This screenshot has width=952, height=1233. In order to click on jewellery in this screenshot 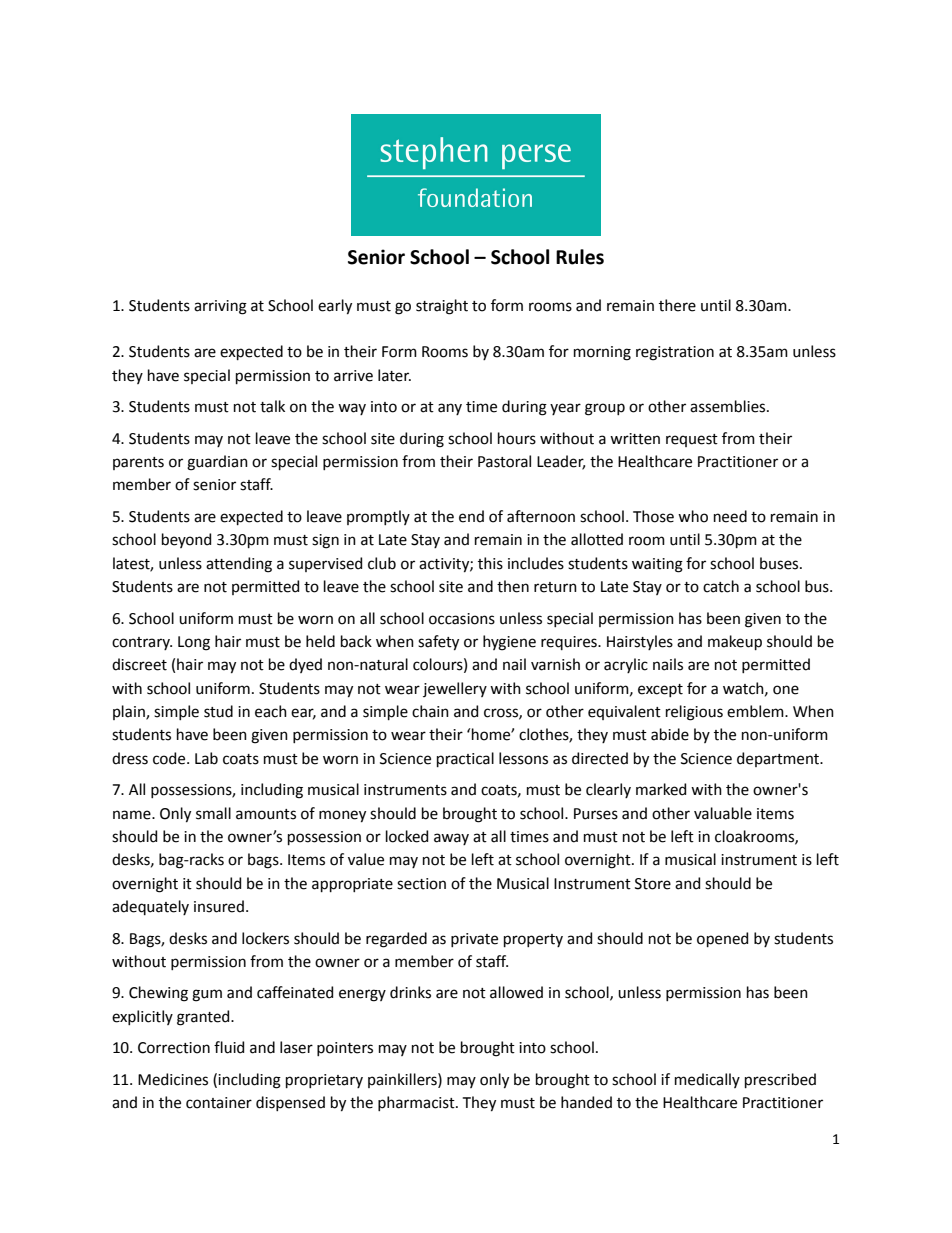, I will do `click(455, 689)`.
